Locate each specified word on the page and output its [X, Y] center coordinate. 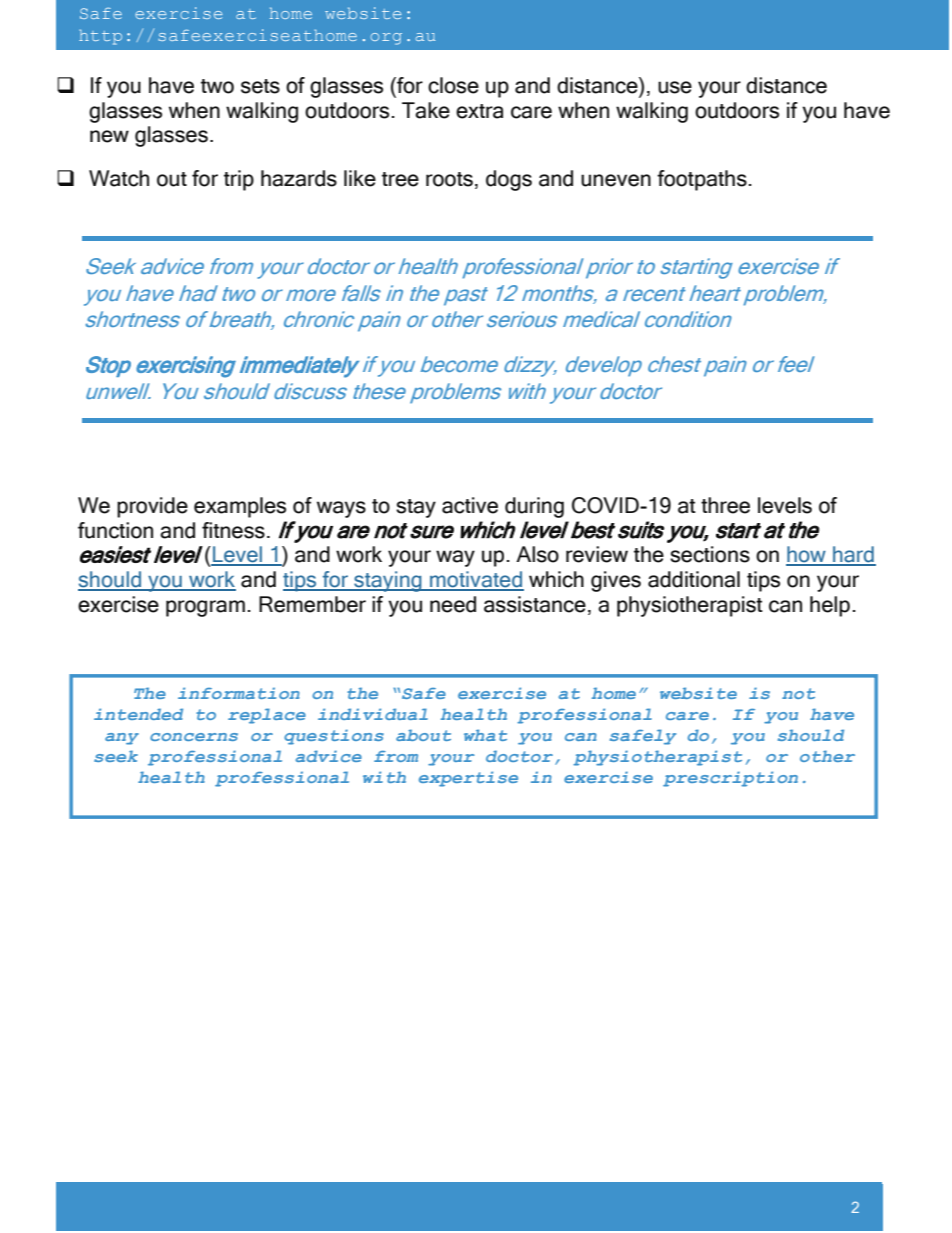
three [725, 505]
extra [479, 111]
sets [260, 86]
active [470, 505]
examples [240, 507]
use [675, 87]
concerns [194, 737]
